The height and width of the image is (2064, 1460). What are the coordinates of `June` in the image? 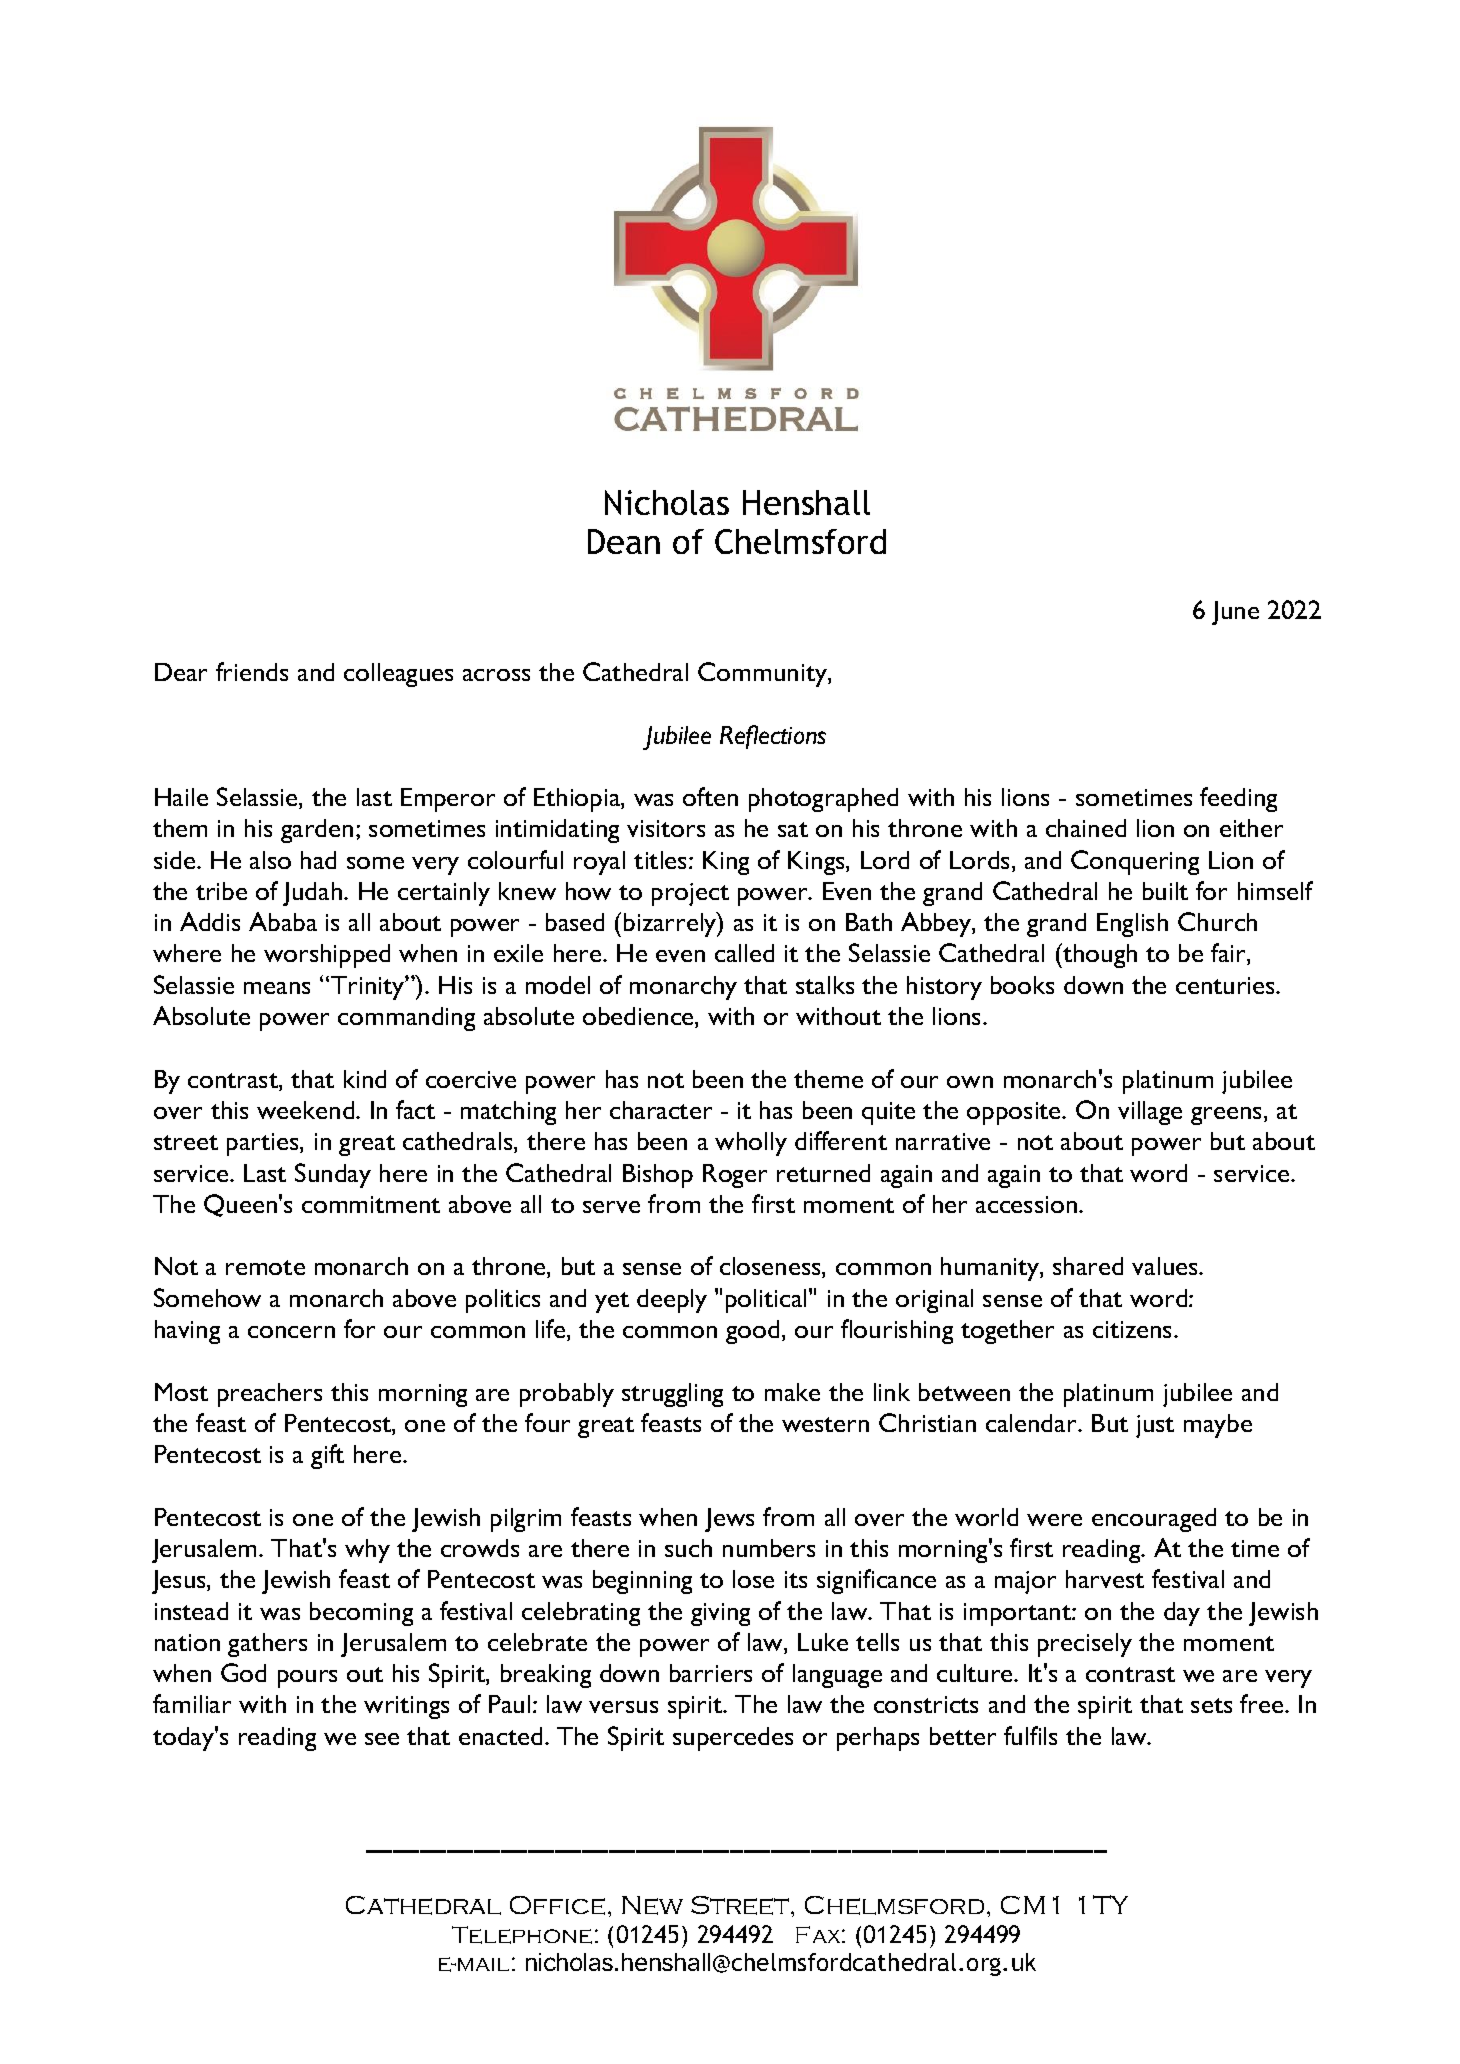 It's located at (1235, 613).
